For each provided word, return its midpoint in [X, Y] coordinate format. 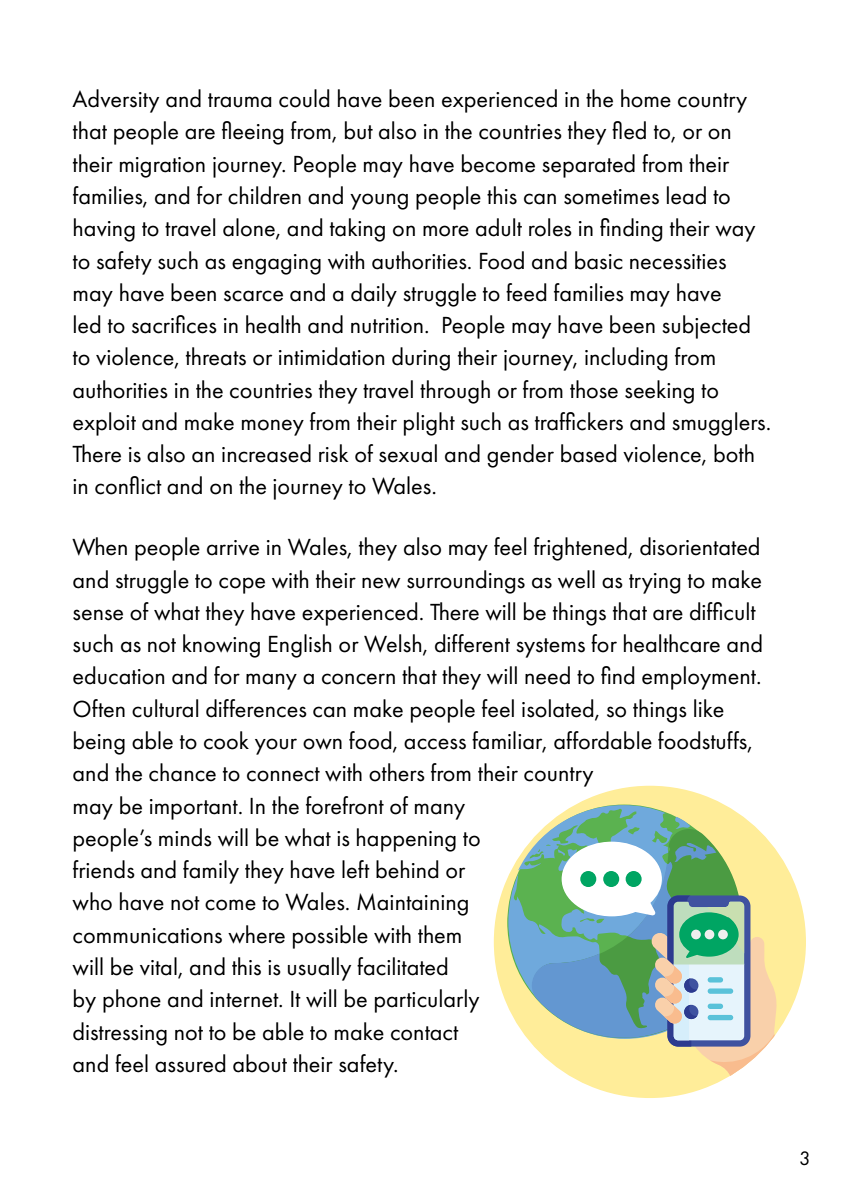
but [359, 130]
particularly [427, 1001]
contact [425, 1033]
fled [629, 130]
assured [190, 1063]
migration [162, 167]
